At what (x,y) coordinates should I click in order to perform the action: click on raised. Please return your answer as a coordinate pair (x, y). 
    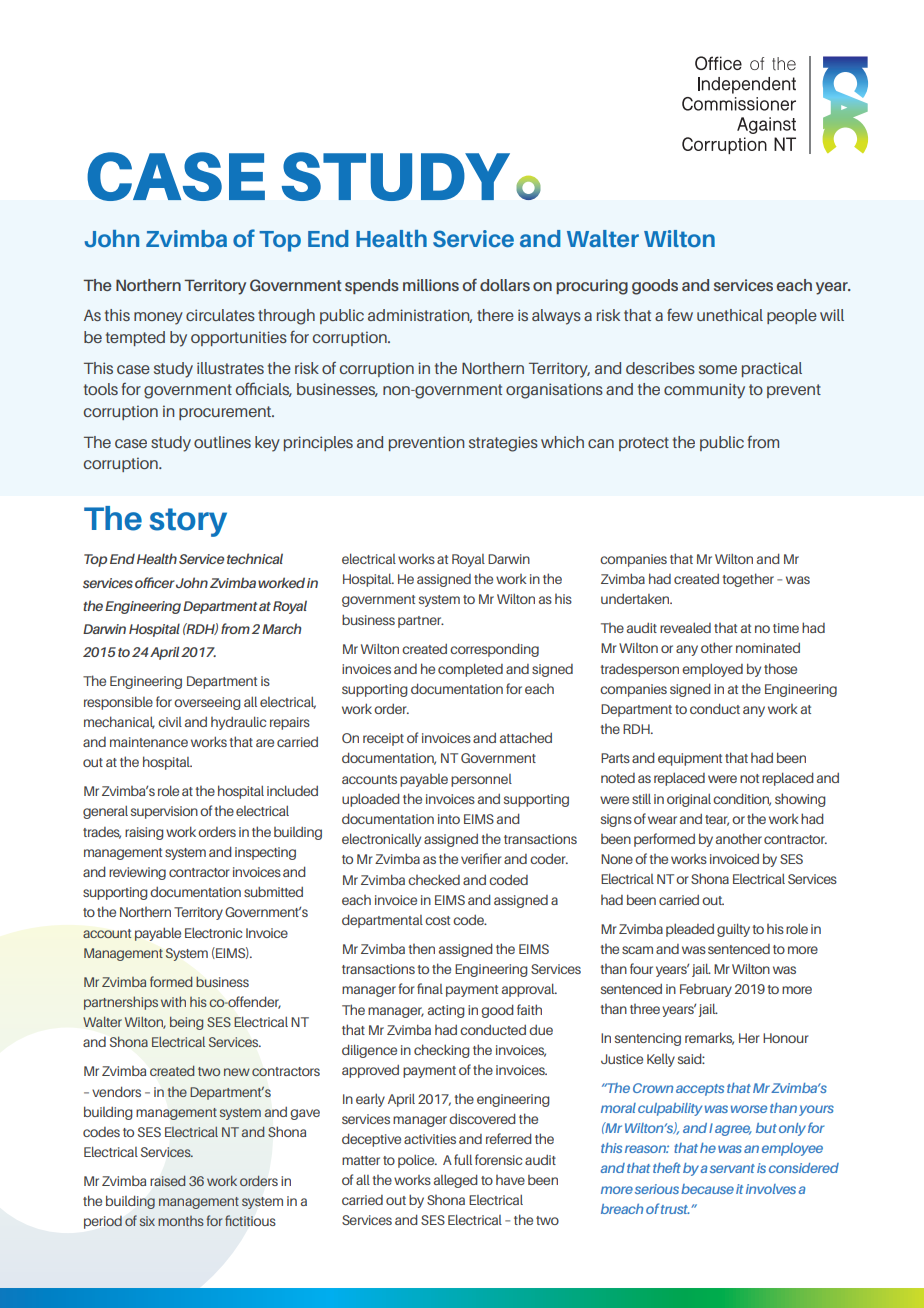
    Looking at the image, I should click on (167, 1181).
